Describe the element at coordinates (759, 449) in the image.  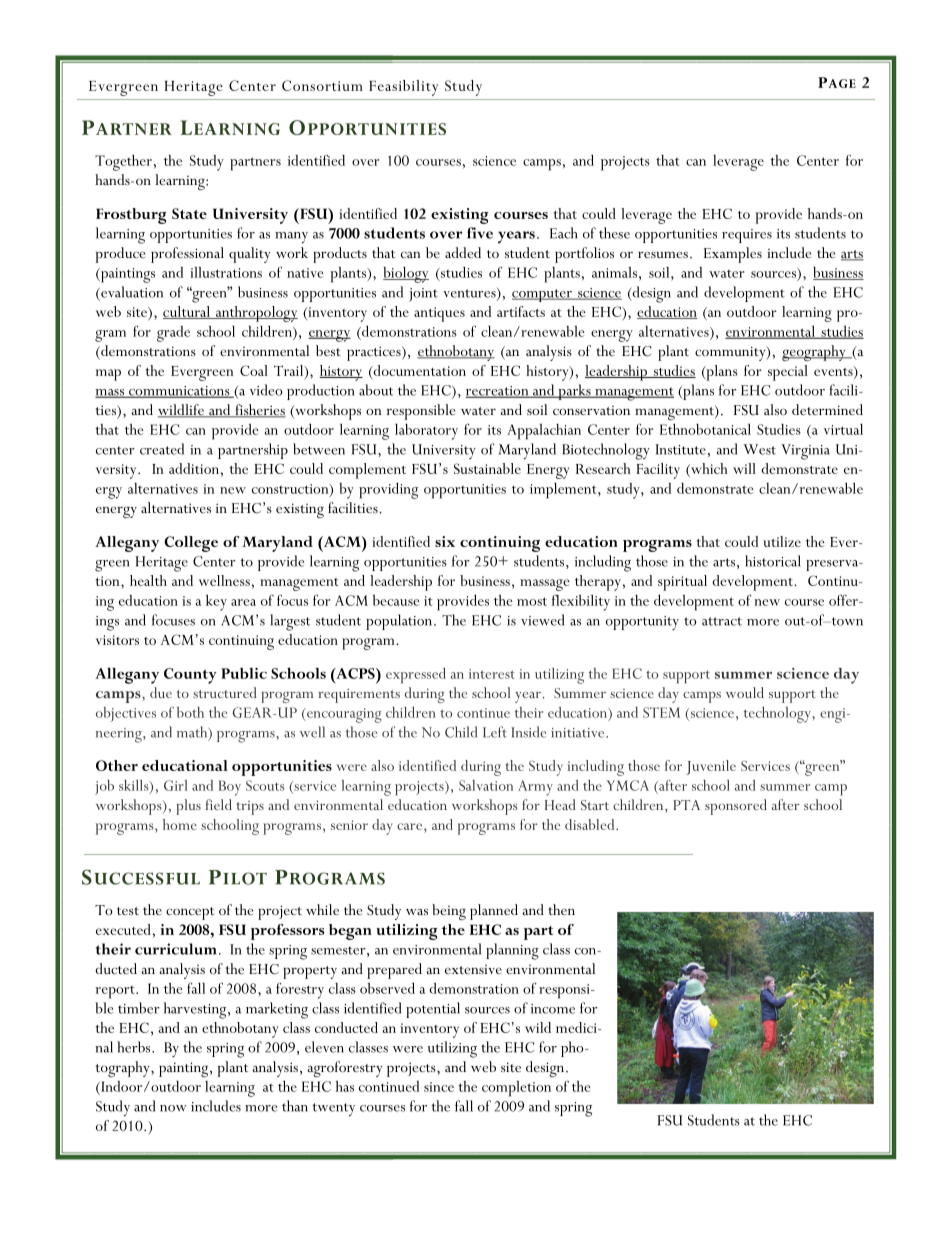
I see `West` at that location.
